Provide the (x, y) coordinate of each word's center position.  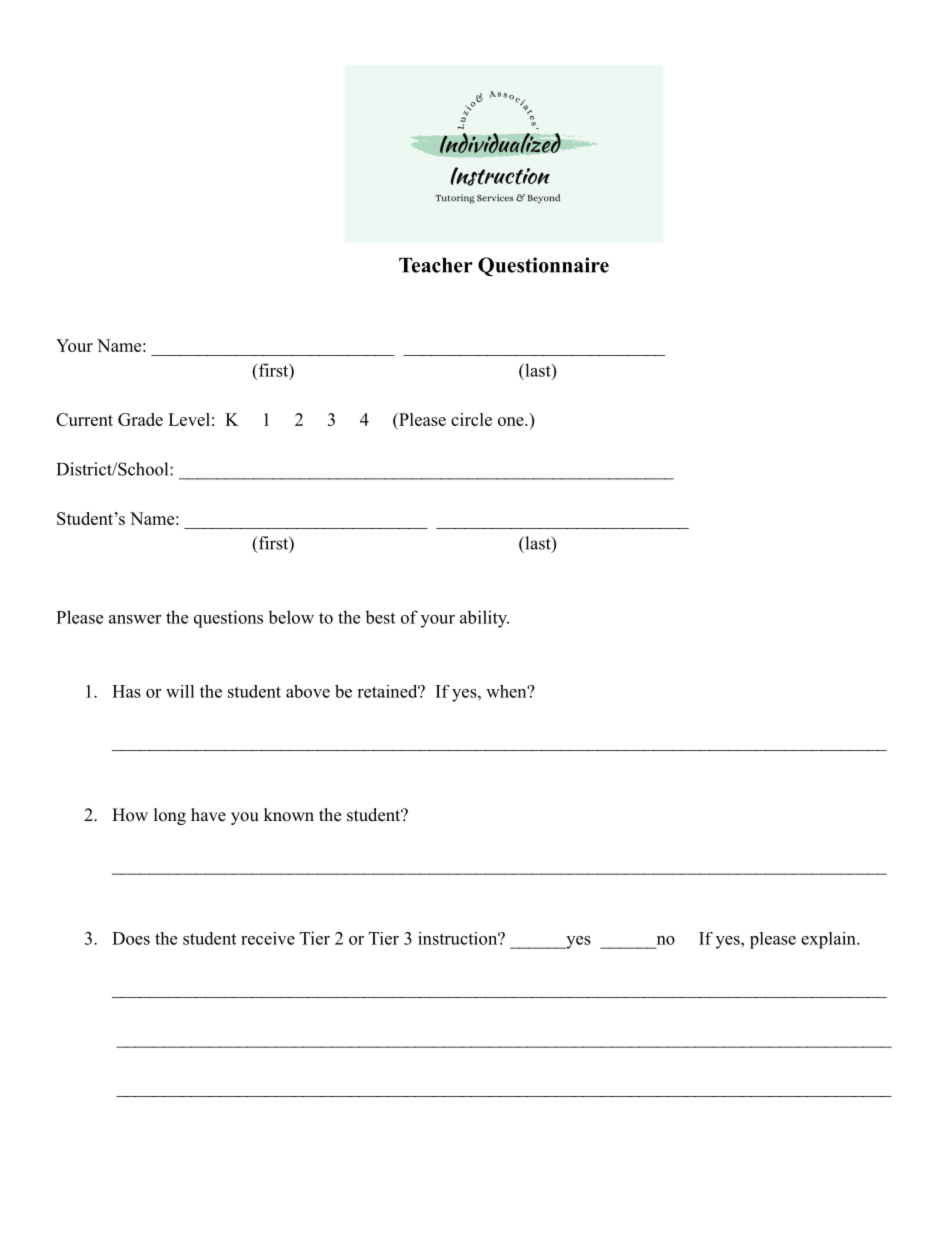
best (380, 617)
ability (484, 619)
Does (131, 938)
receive (268, 938)
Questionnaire (543, 266)
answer (135, 619)
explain (829, 940)
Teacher (436, 265)
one (512, 421)
